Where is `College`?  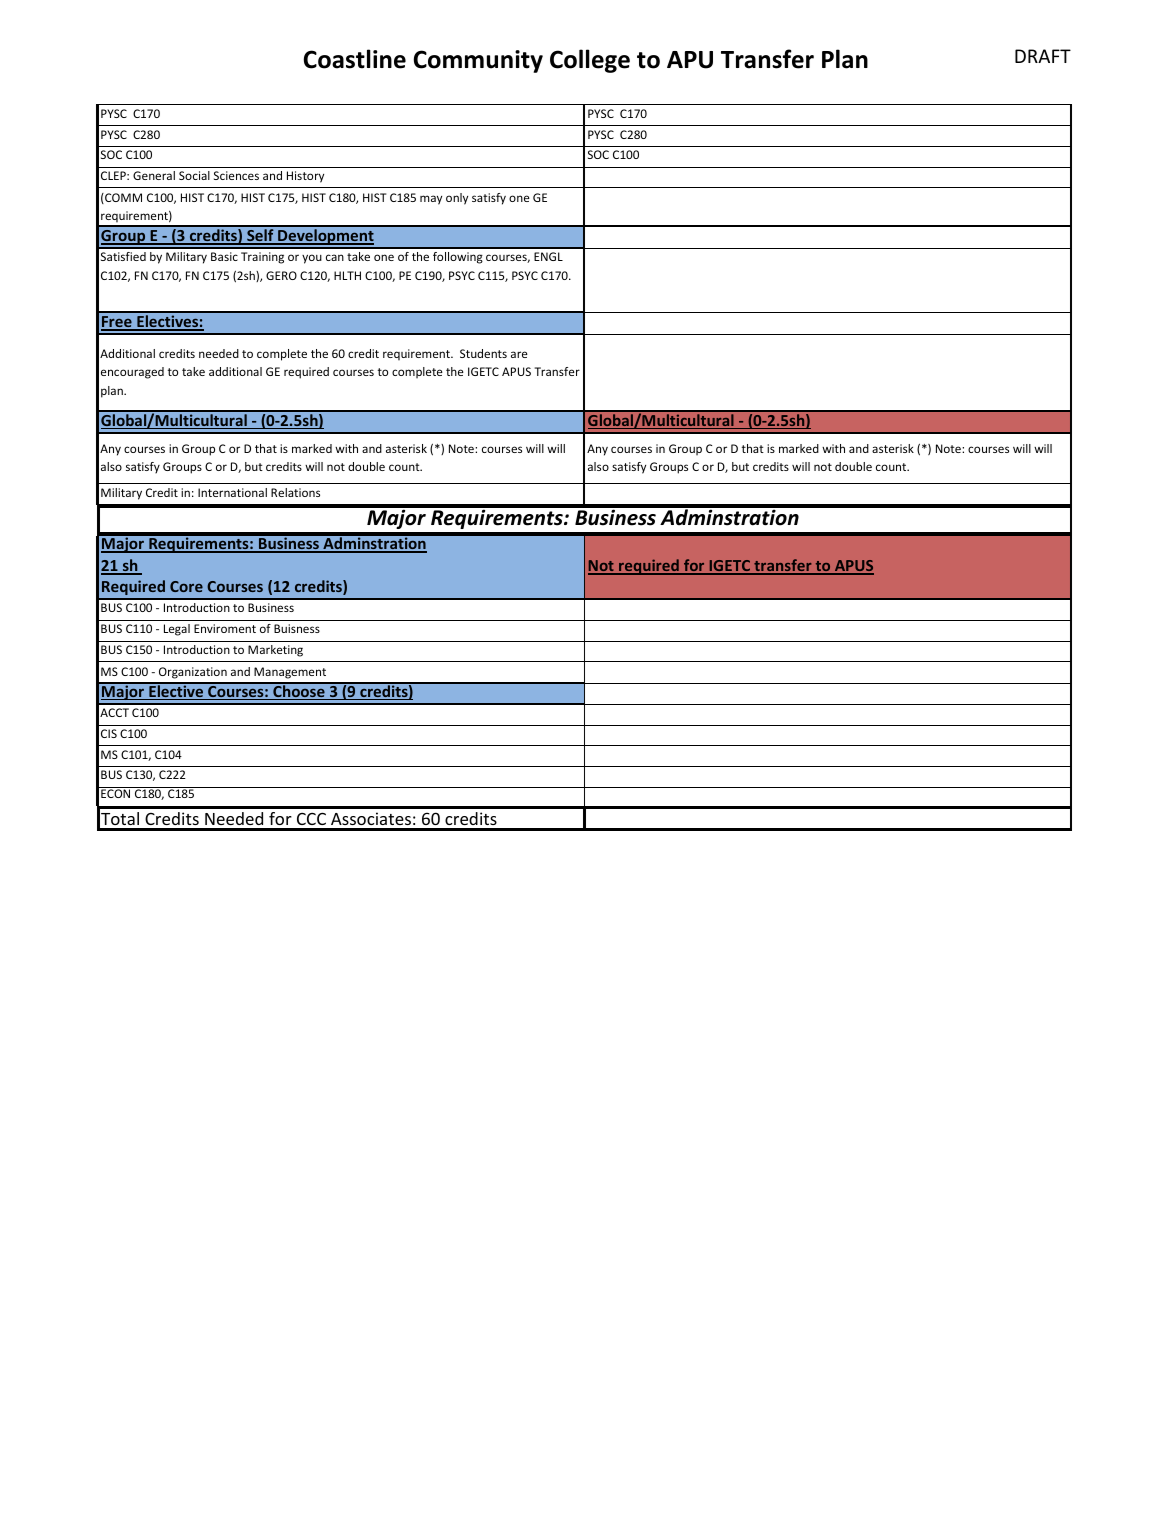
College is located at coordinates (590, 61).
